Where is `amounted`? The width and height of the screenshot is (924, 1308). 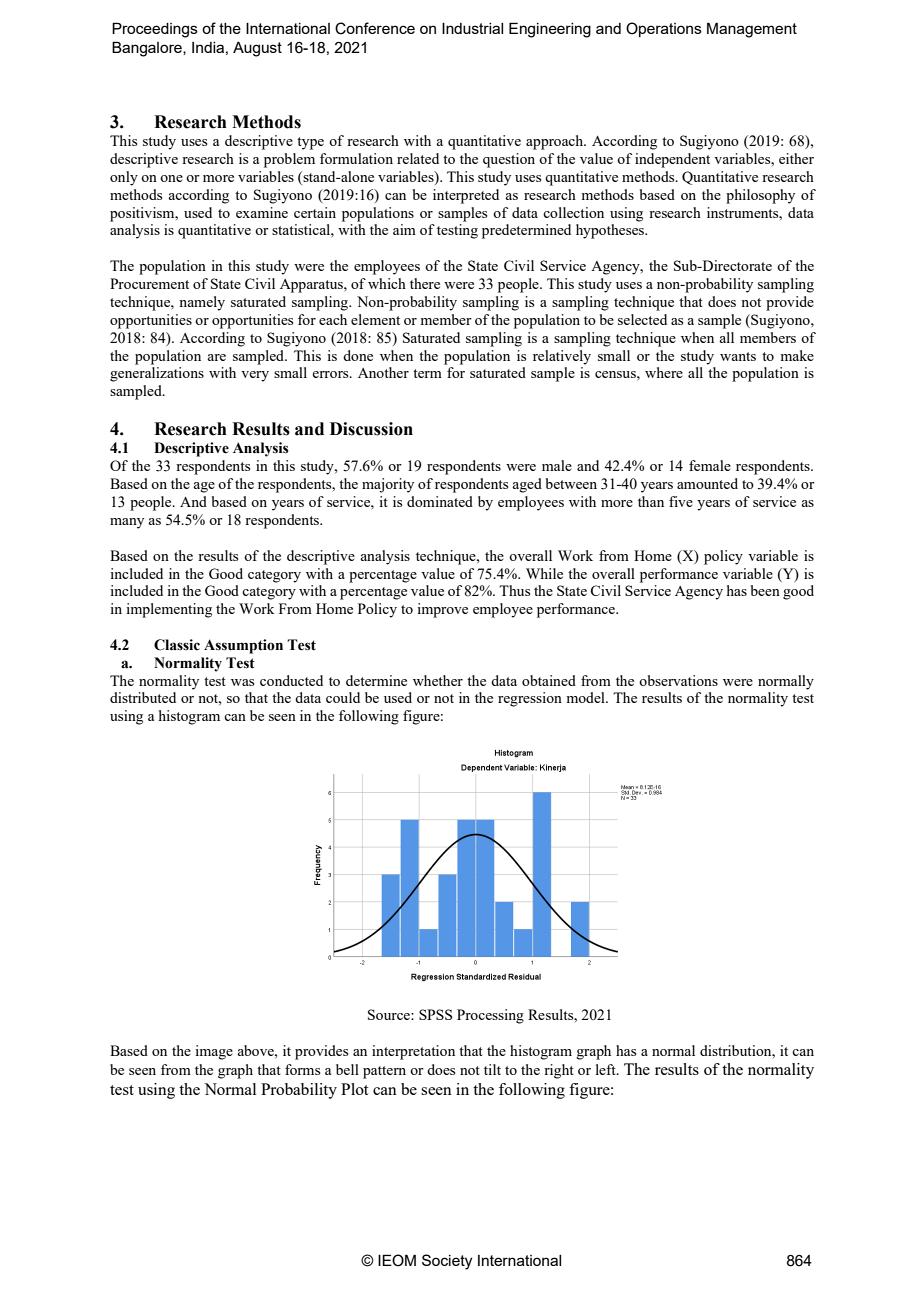
amounted is located at coordinates (707, 483).
